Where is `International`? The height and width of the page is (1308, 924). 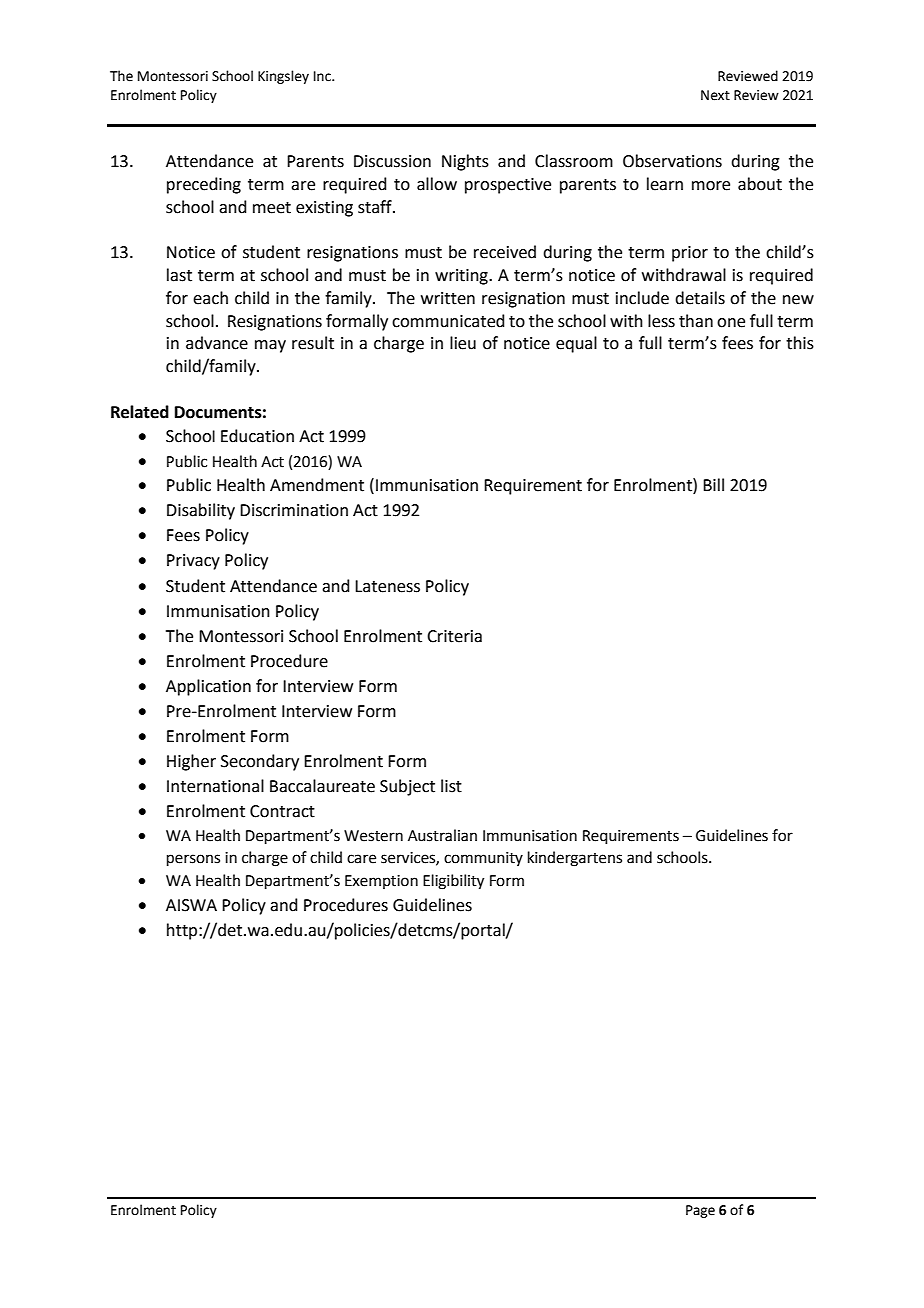 International is located at coordinates (215, 786).
